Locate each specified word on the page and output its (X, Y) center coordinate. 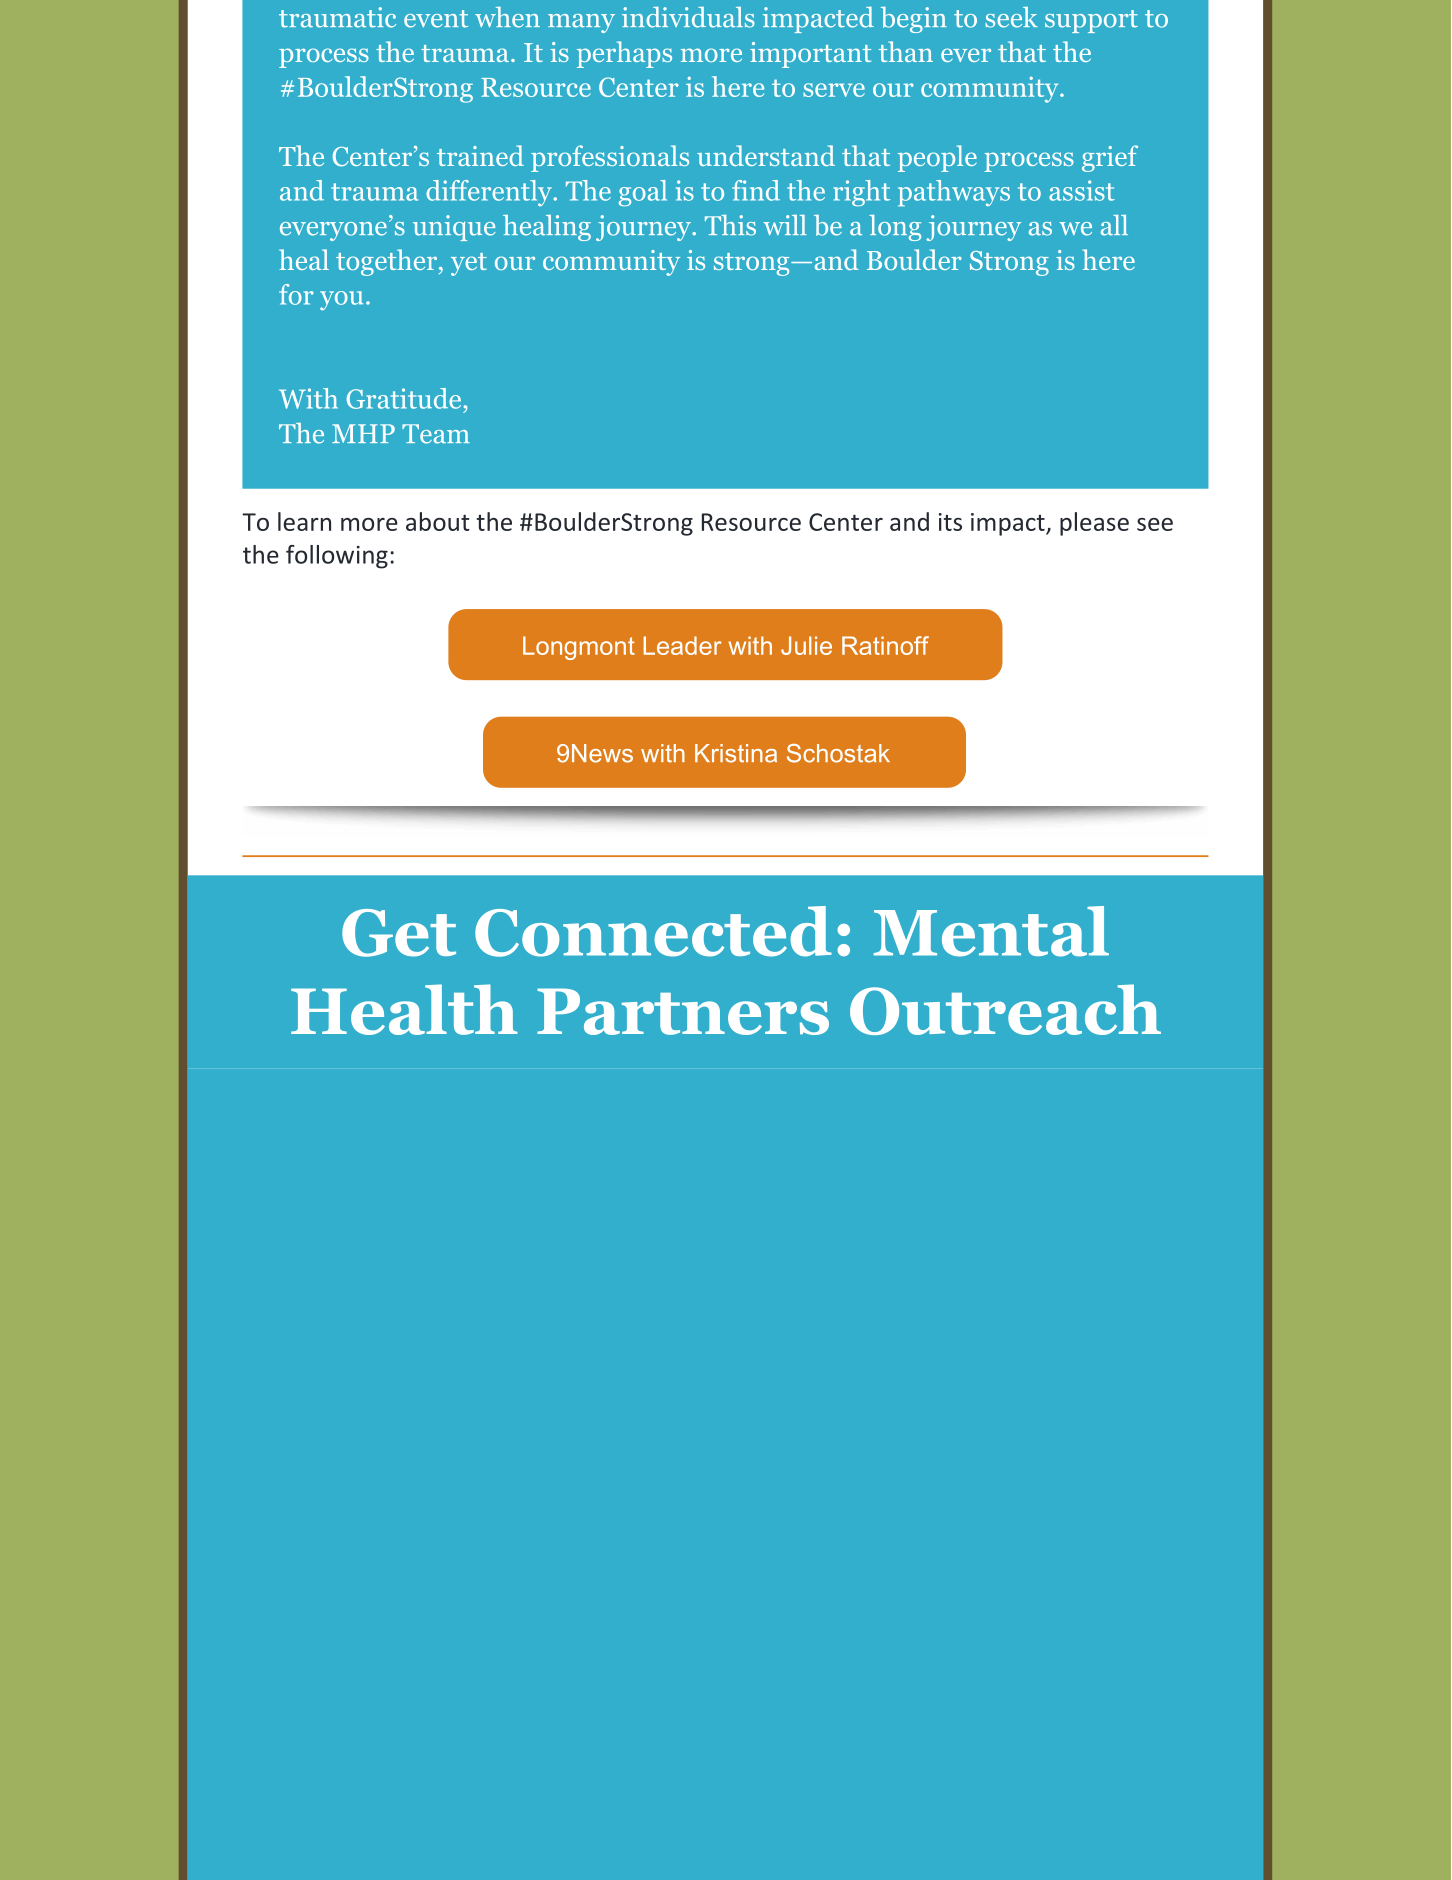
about (438, 521)
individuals (688, 17)
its (950, 522)
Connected (653, 931)
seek (1011, 17)
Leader (682, 645)
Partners (683, 1011)
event (436, 19)
